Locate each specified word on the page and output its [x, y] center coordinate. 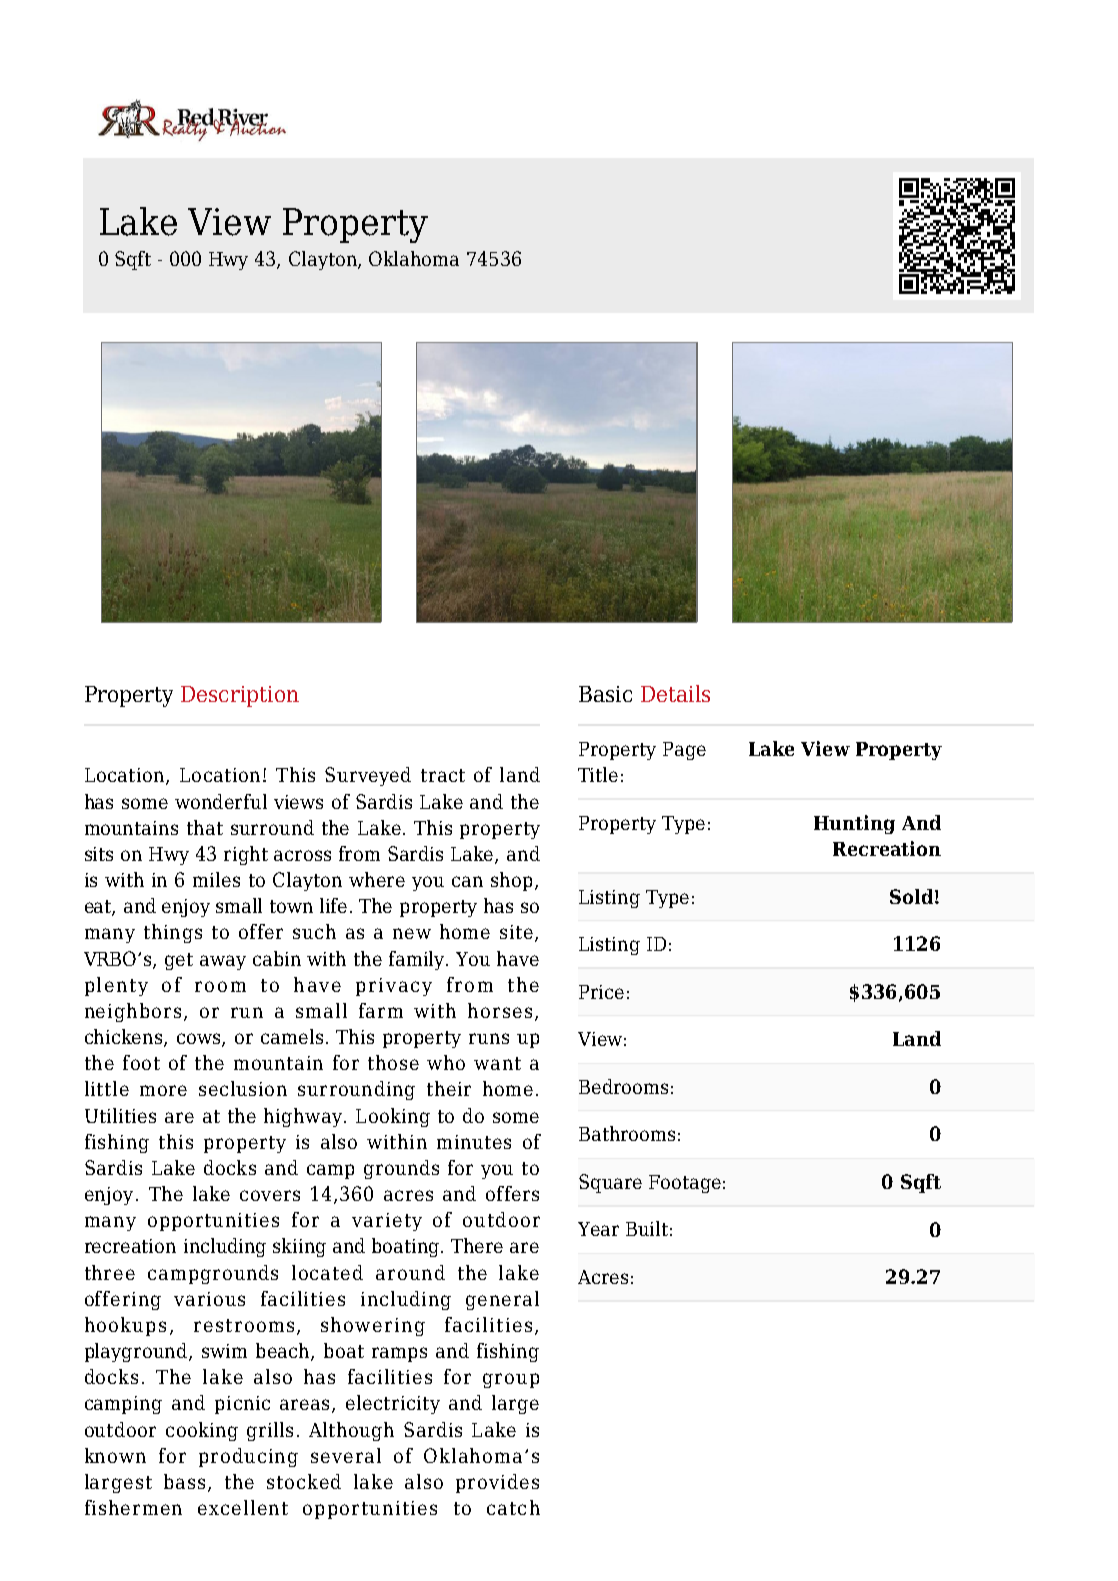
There [477, 1245]
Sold [911, 896]
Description [240, 696]
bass [186, 1483]
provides [497, 1483]
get [179, 961]
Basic [605, 694]
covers [270, 1195]
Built [647, 1228]
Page [684, 751]
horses [500, 1010]
